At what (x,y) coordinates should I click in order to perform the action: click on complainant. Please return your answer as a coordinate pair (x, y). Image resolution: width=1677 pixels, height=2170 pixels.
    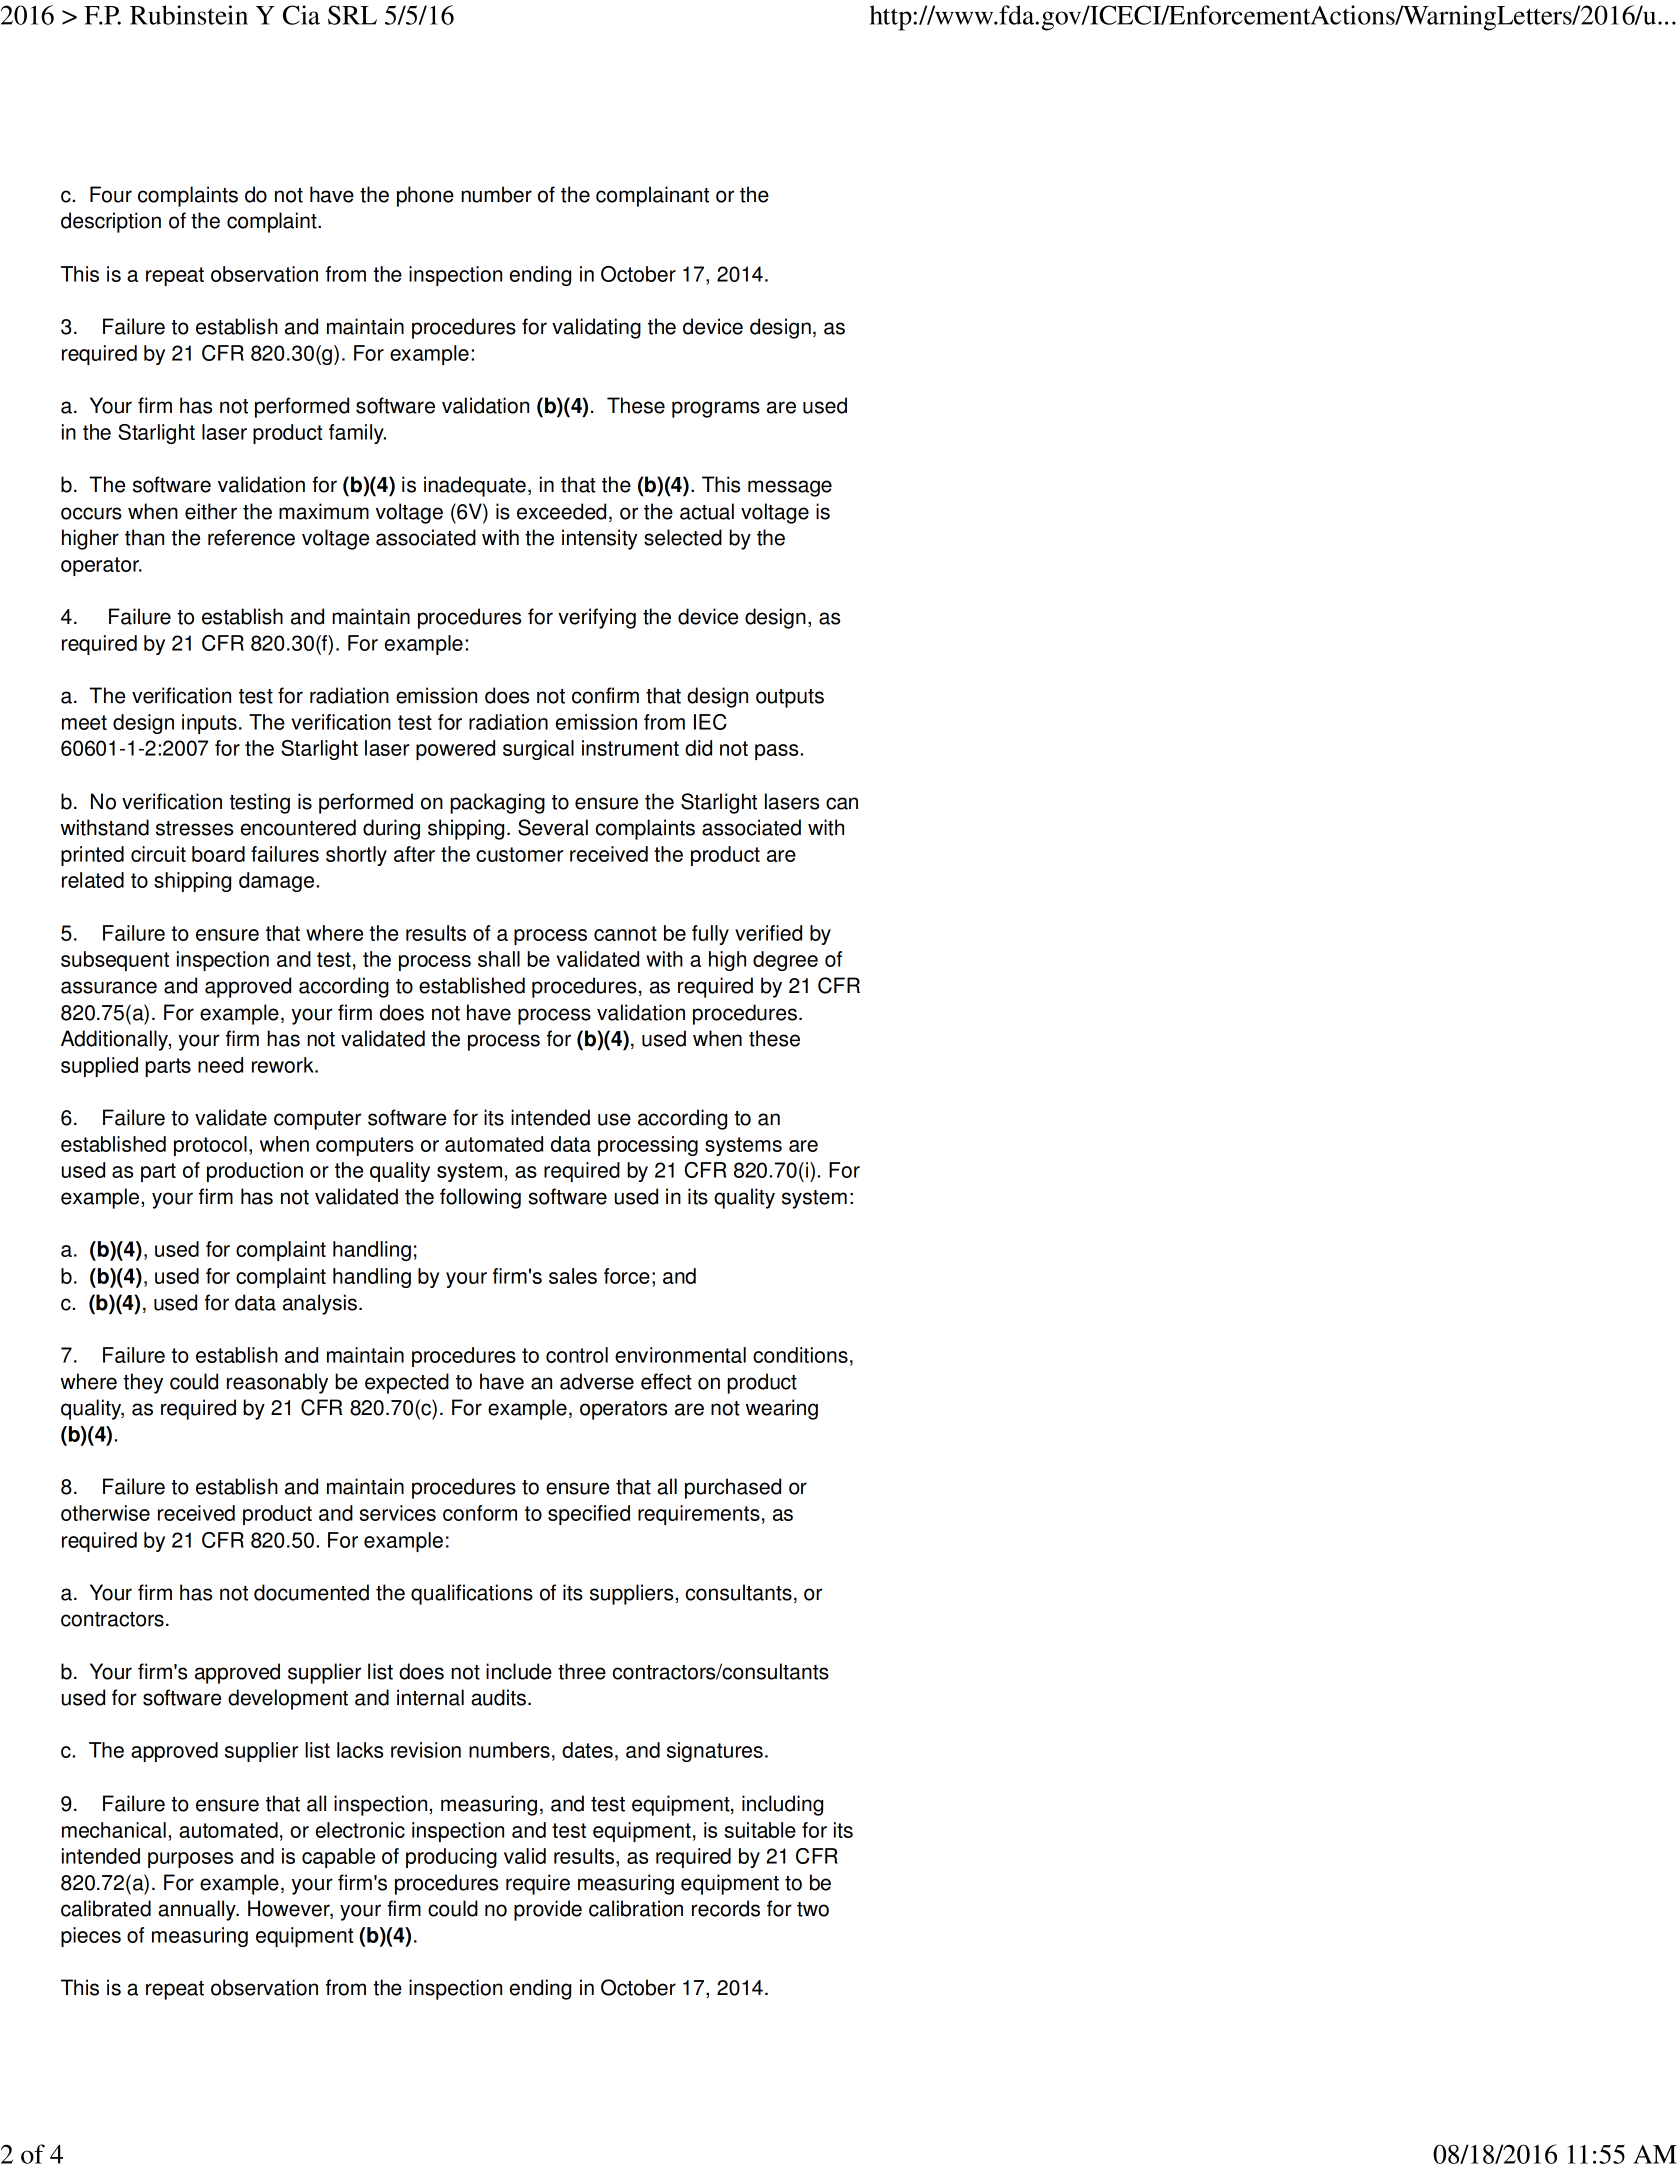
    Looking at the image, I should click on (652, 196).
